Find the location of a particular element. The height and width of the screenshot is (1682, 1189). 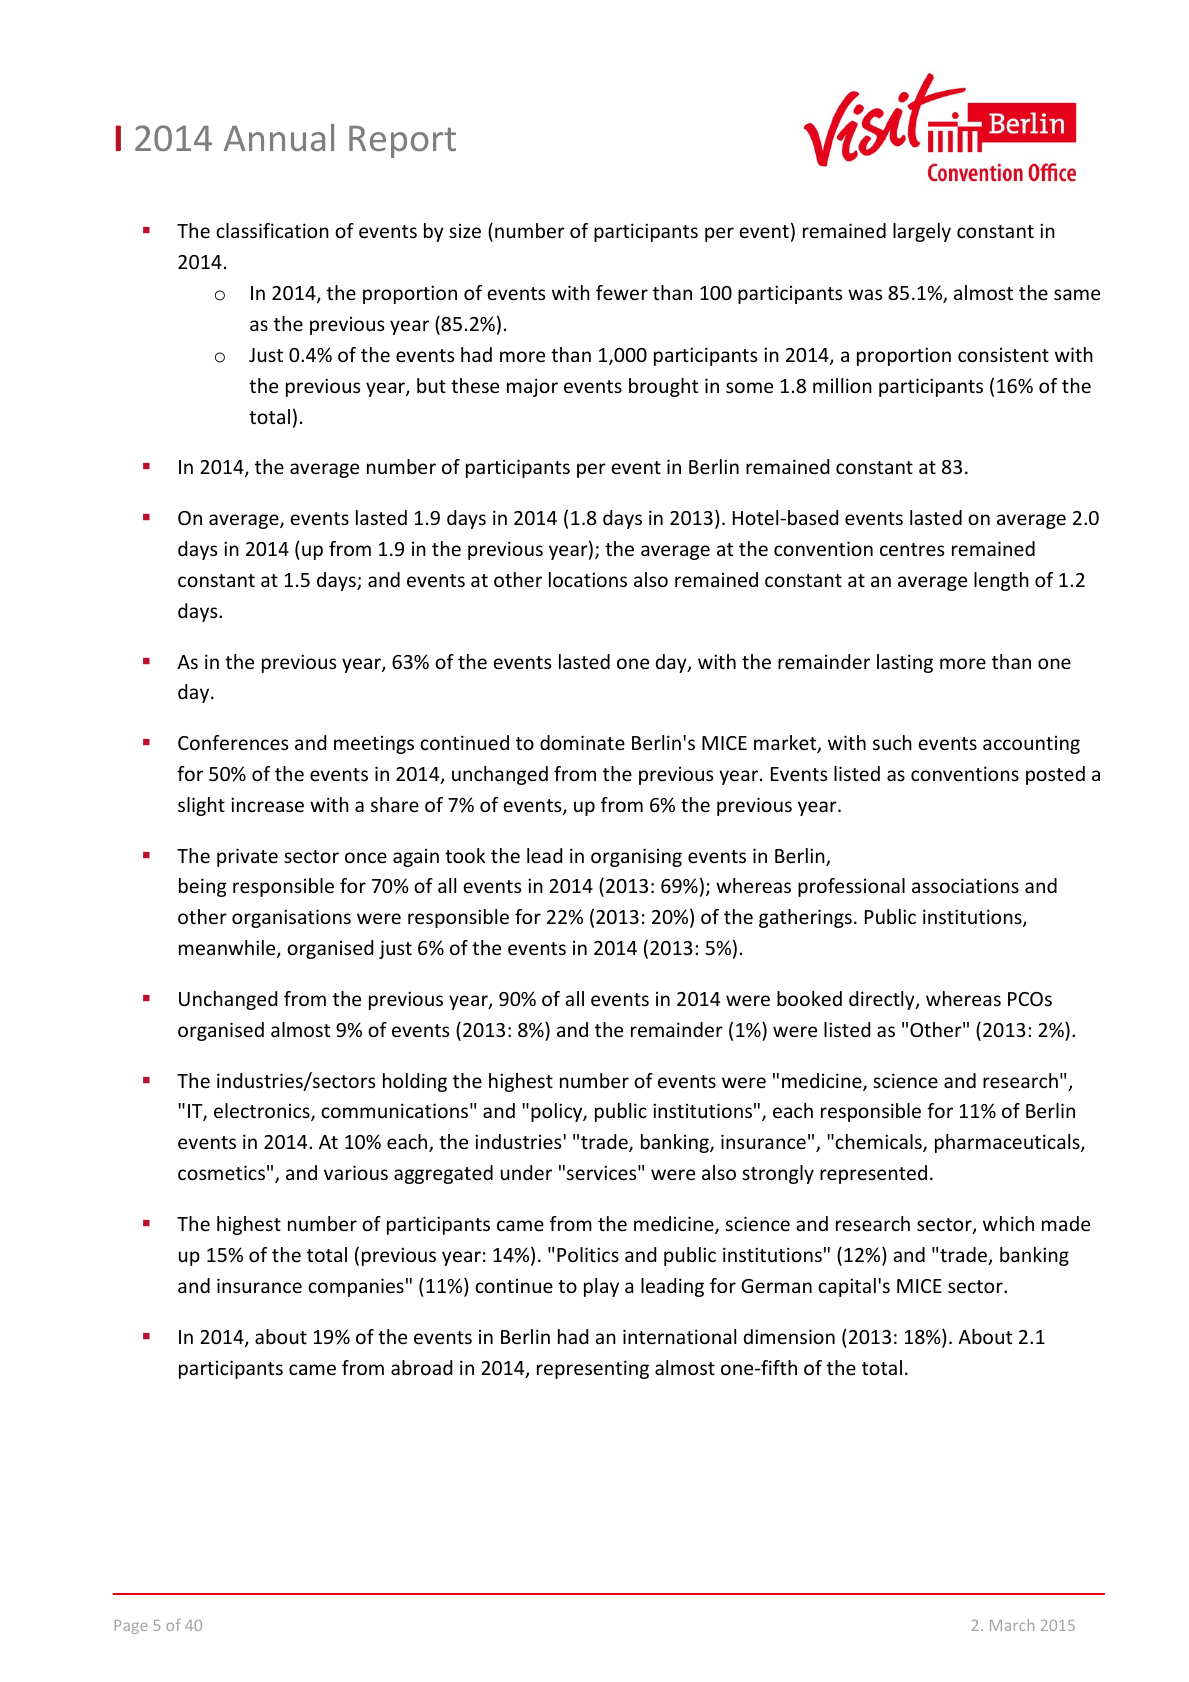

largely is located at coordinates (922, 232).
